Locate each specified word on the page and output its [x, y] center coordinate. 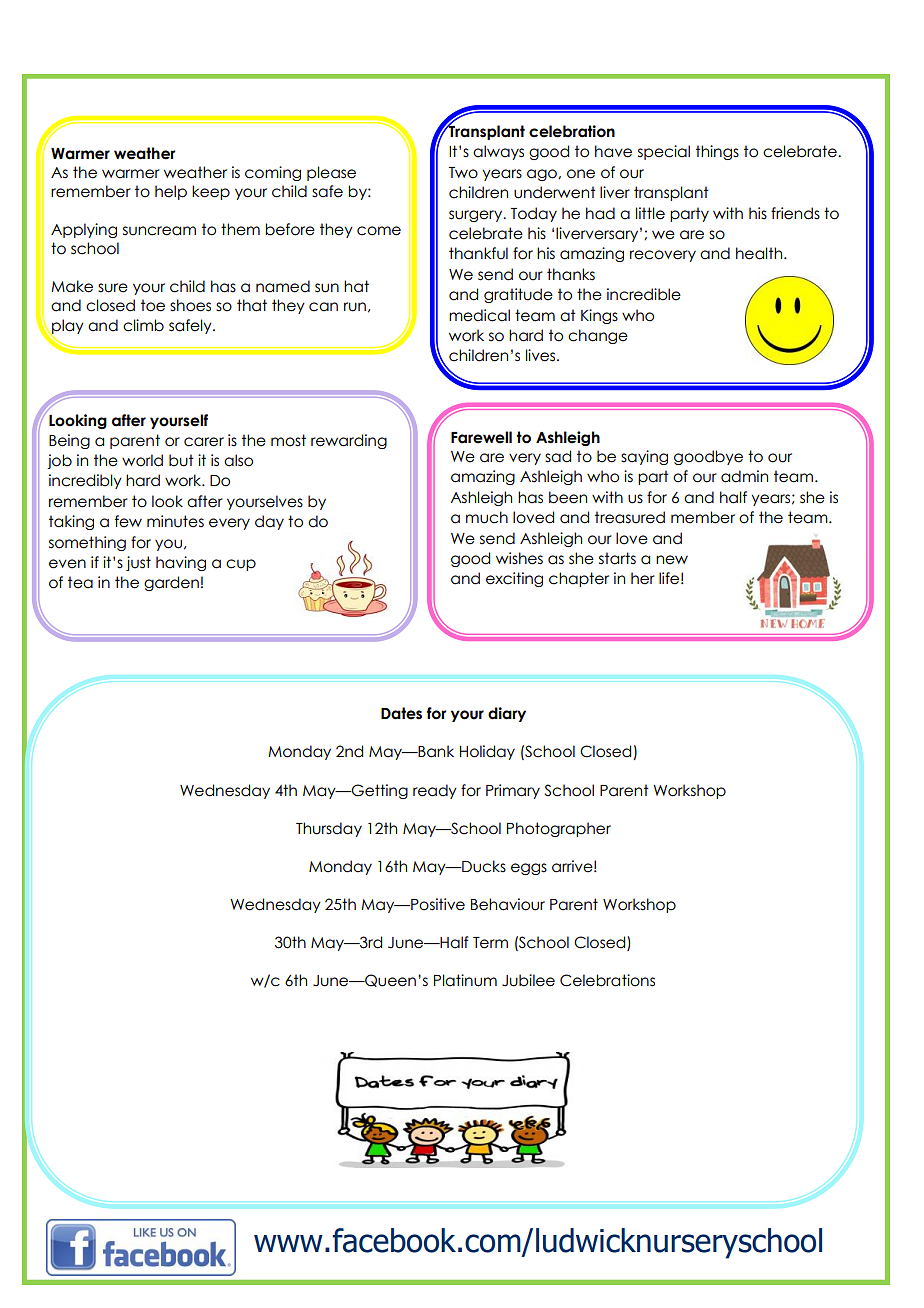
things [717, 152]
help [171, 192]
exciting [514, 579]
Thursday [329, 829]
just [138, 563]
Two [463, 173]
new [672, 560]
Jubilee [528, 980]
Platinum [465, 980]
